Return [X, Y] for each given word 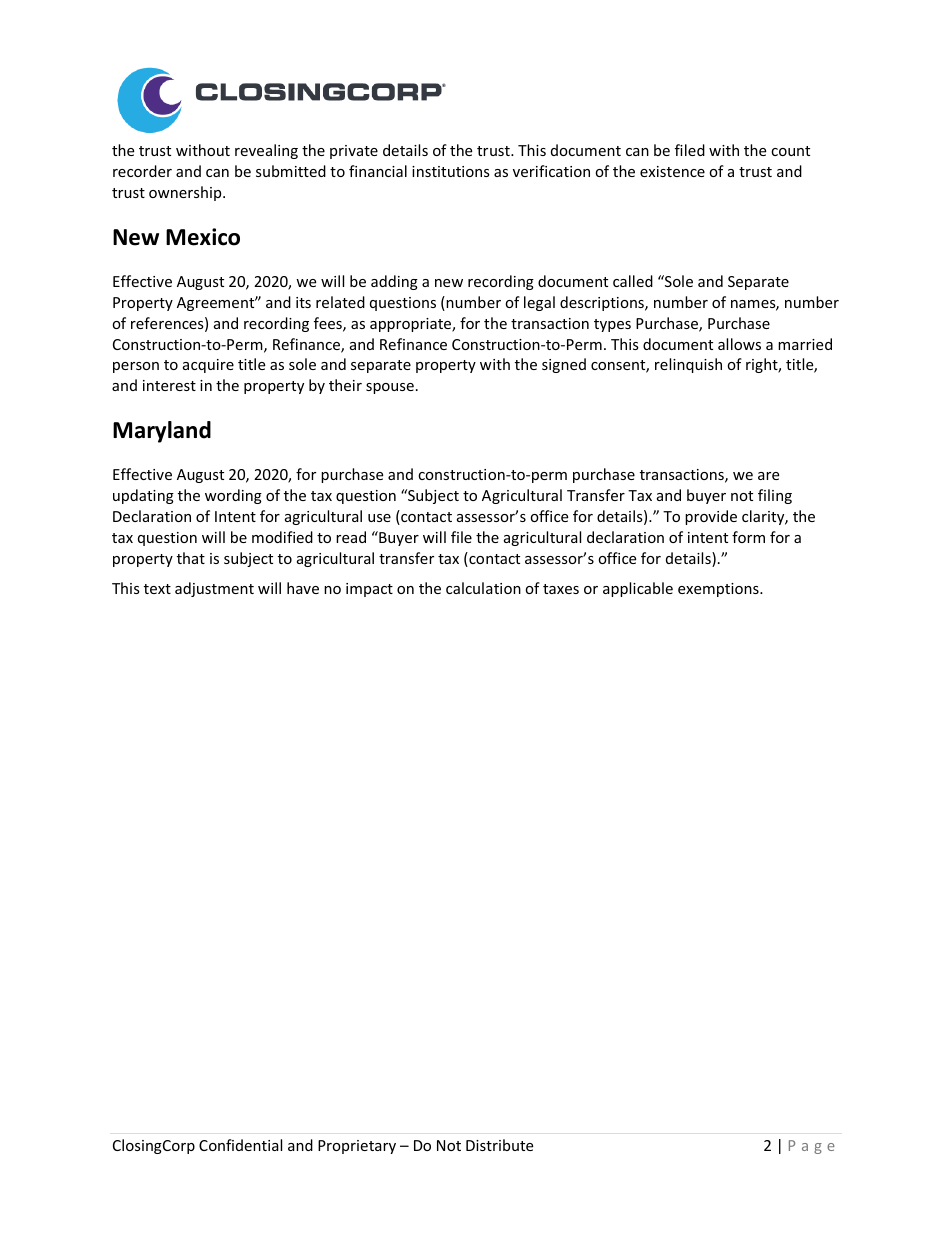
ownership [186, 193]
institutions [451, 171]
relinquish [688, 365]
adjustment [214, 589]
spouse [390, 388]
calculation [483, 588]
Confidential [240, 1145]
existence [672, 171]
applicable [638, 589]
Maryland [162, 432]
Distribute [499, 1145]
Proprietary [357, 1147]
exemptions [719, 590]
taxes [561, 589]
